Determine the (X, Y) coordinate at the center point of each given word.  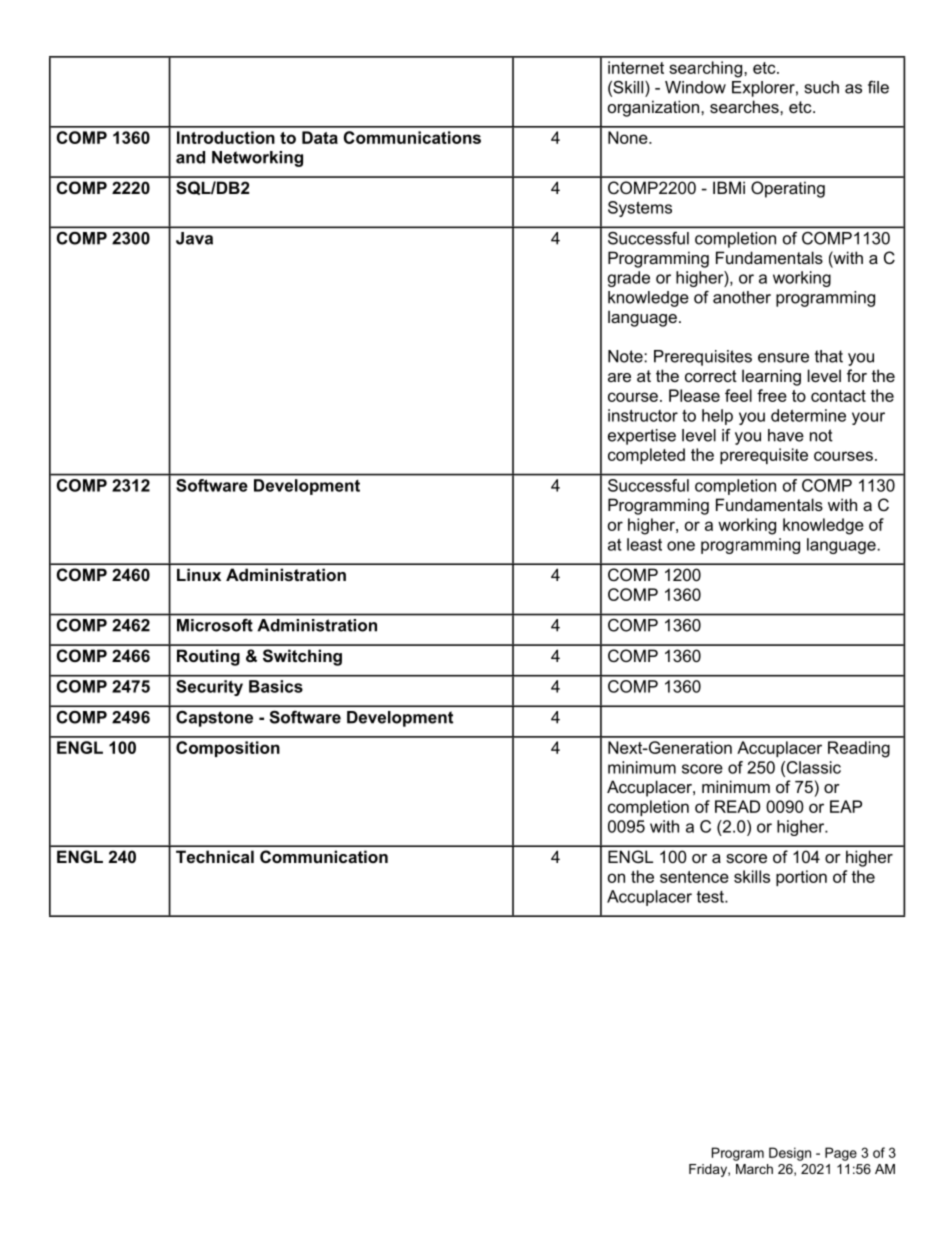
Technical (215, 856)
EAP (846, 806)
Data (320, 137)
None (629, 137)
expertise (642, 437)
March (754, 1169)
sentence (694, 877)
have (786, 435)
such (822, 87)
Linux (199, 574)
